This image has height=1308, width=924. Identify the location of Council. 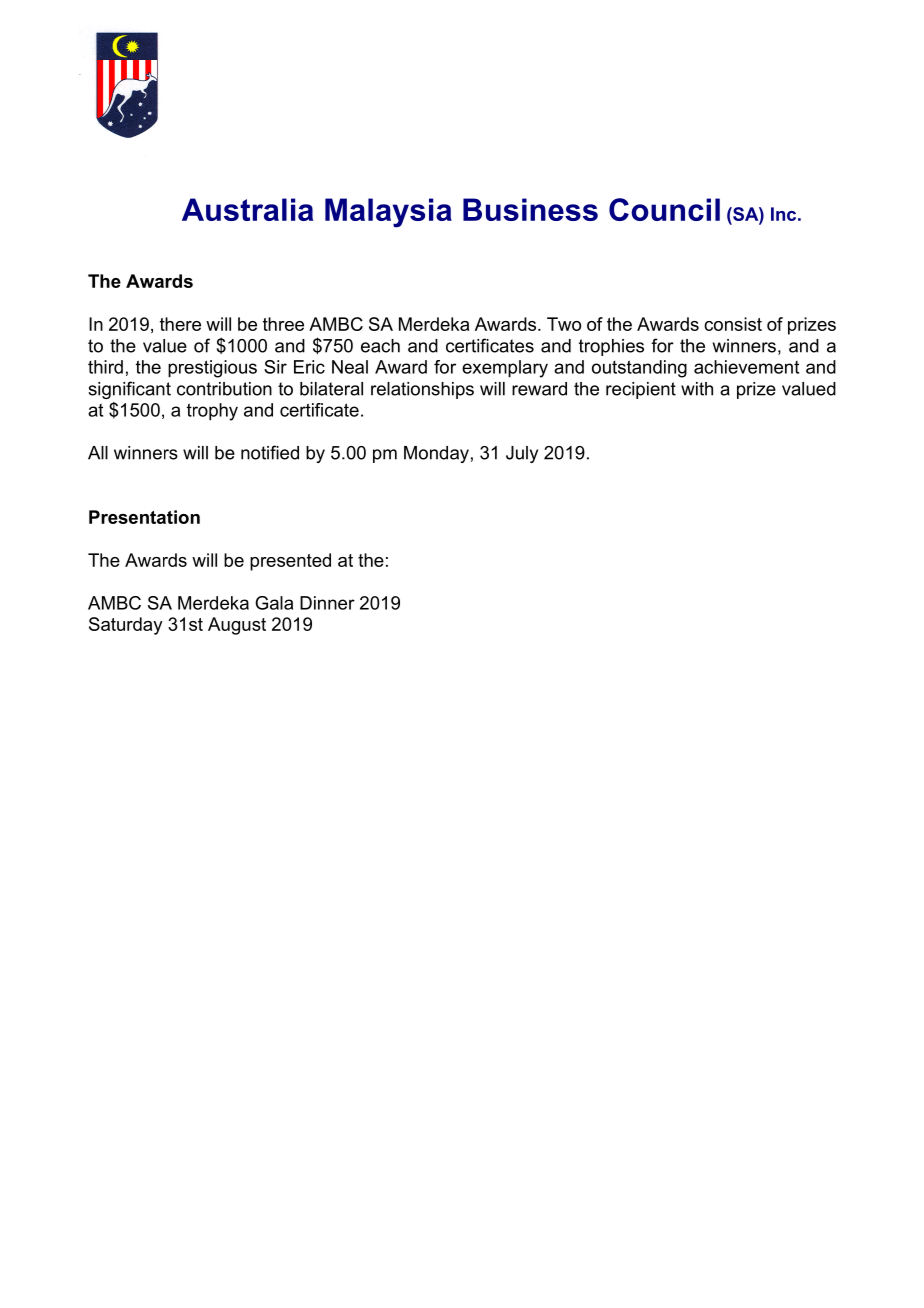
(664, 209).
